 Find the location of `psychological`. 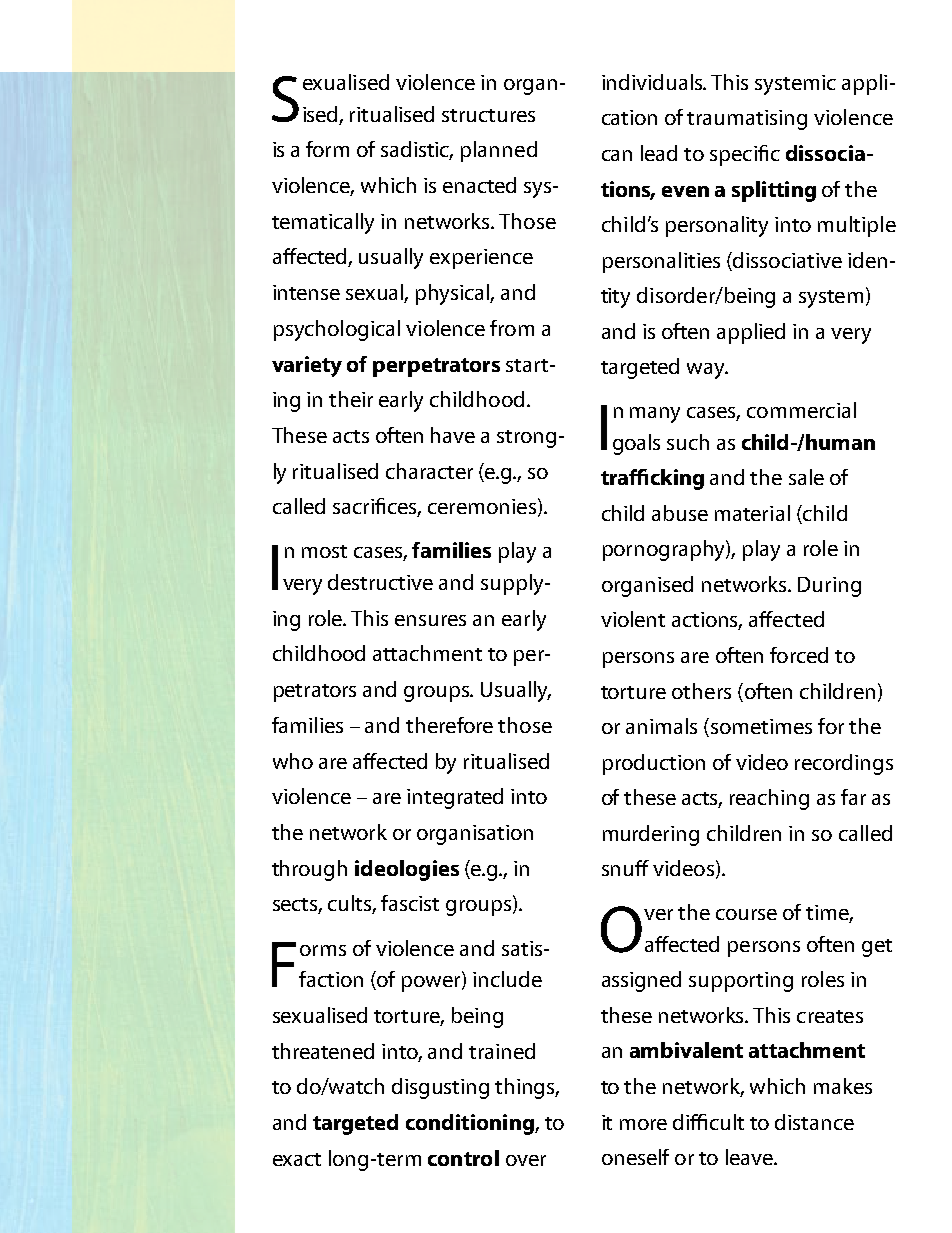

psychological is located at coordinates (337, 330).
